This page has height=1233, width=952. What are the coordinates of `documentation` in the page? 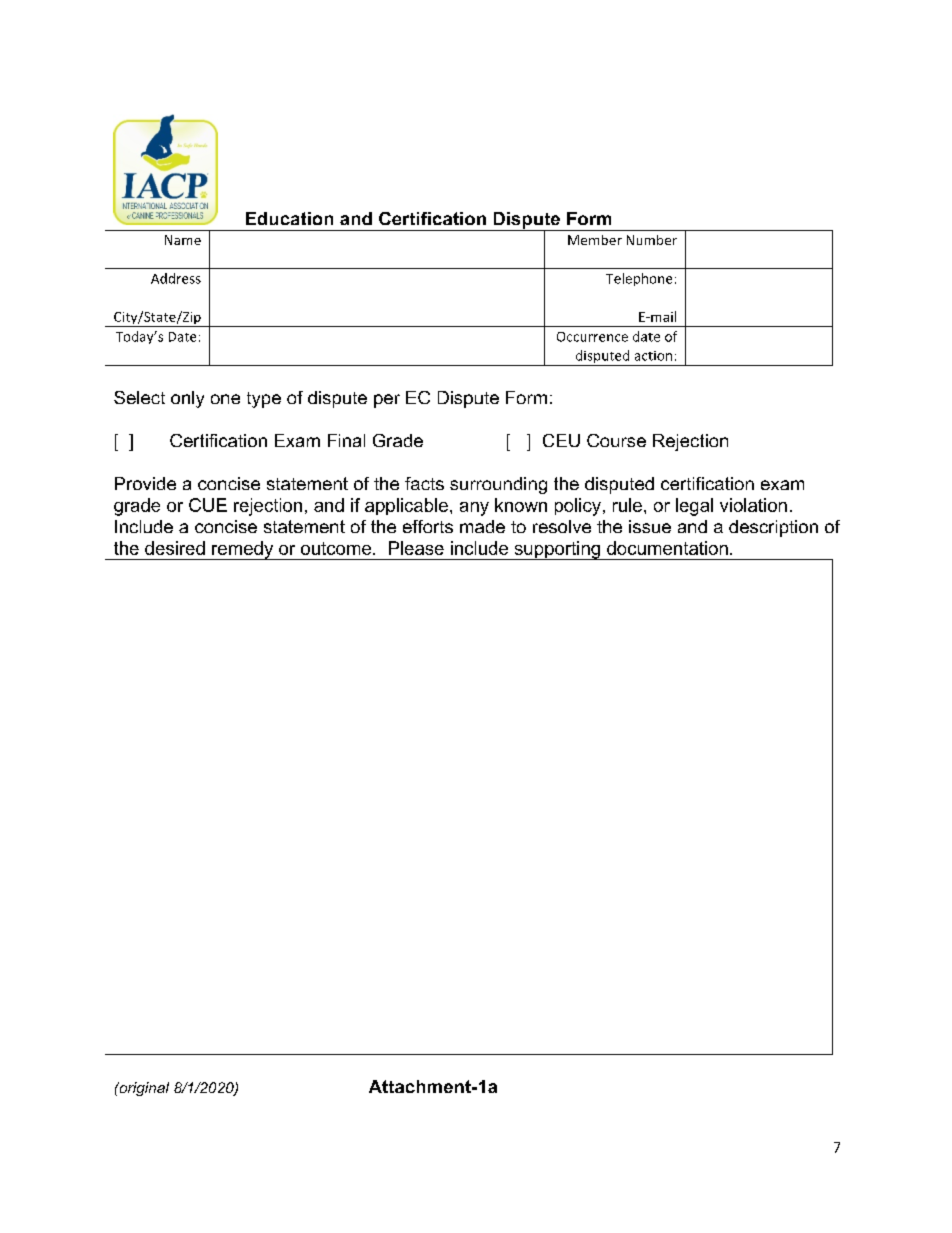 It's located at (667, 548).
